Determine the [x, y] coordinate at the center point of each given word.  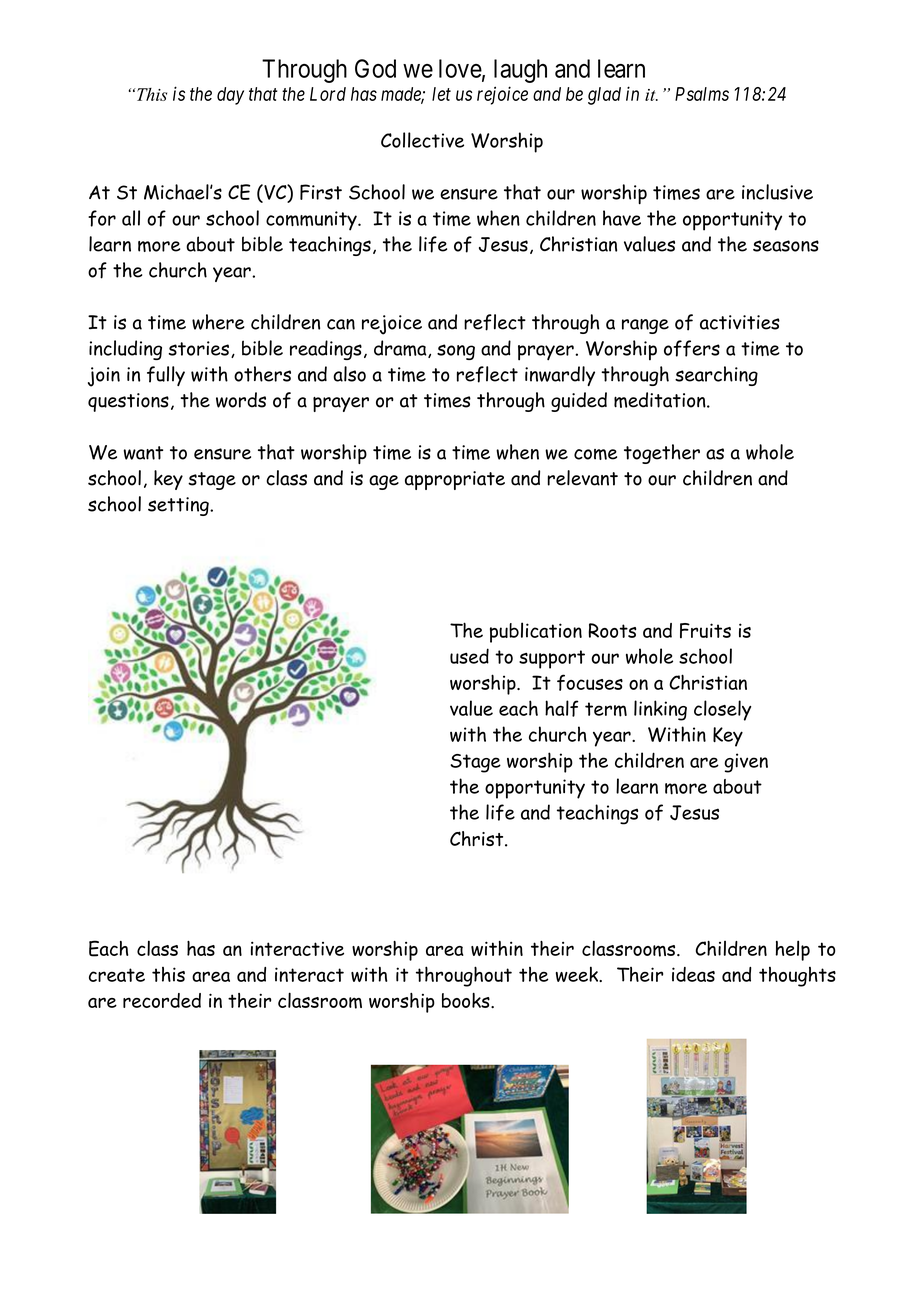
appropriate [455, 480]
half [562, 708]
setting [179, 506]
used [469, 656]
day [230, 96]
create [117, 975]
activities [740, 322]
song [456, 352]
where [218, 322]
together [662, 454]
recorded [162, 1000]
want [143, 453]
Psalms [702, 94]
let [441, 94]
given [746, 763]
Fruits [705, 630]
